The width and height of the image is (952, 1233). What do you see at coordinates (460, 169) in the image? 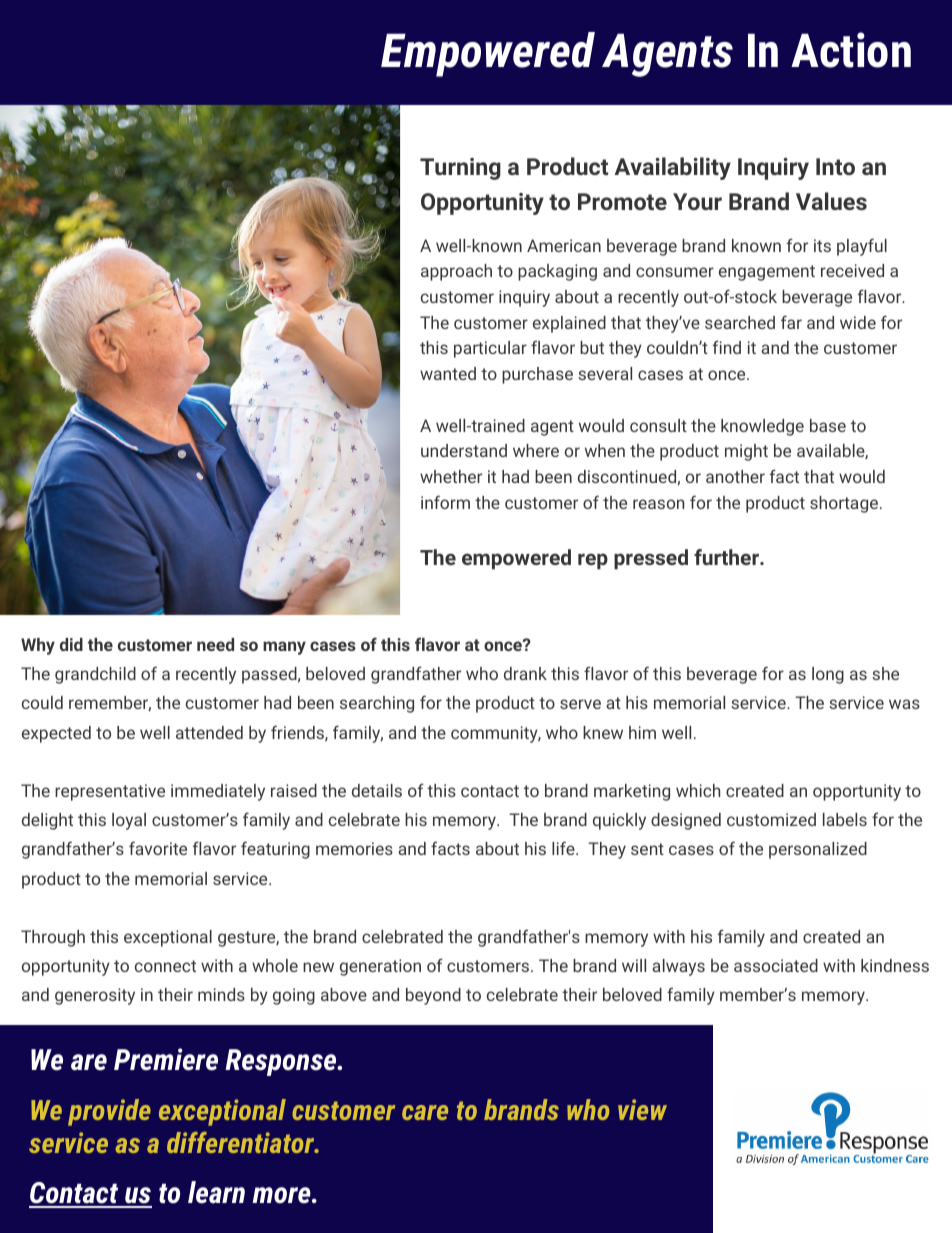
I see `Turning` at bounding box center [460, 169].
